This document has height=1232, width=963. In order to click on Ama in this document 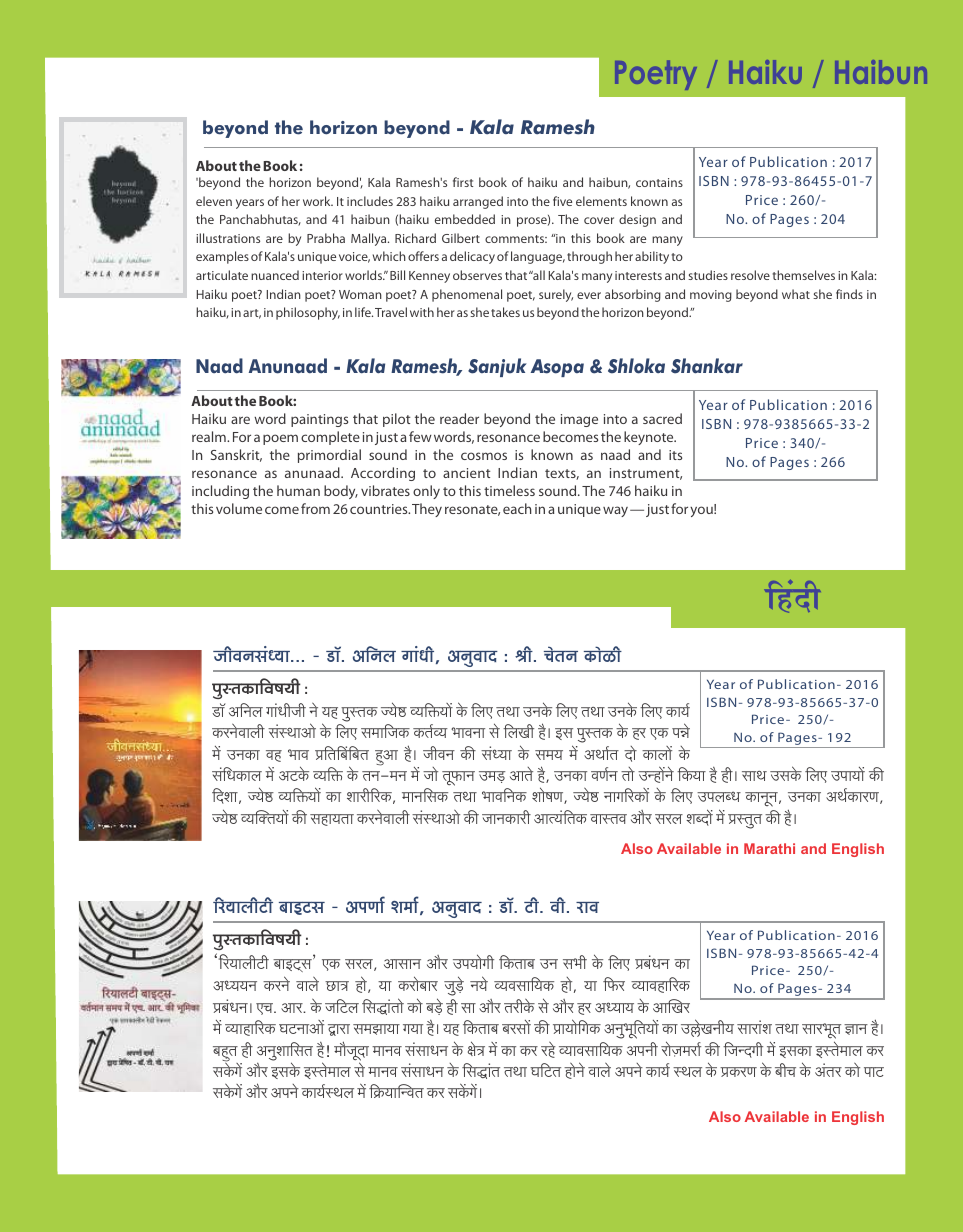, I will do `click(293, 1008)`.
